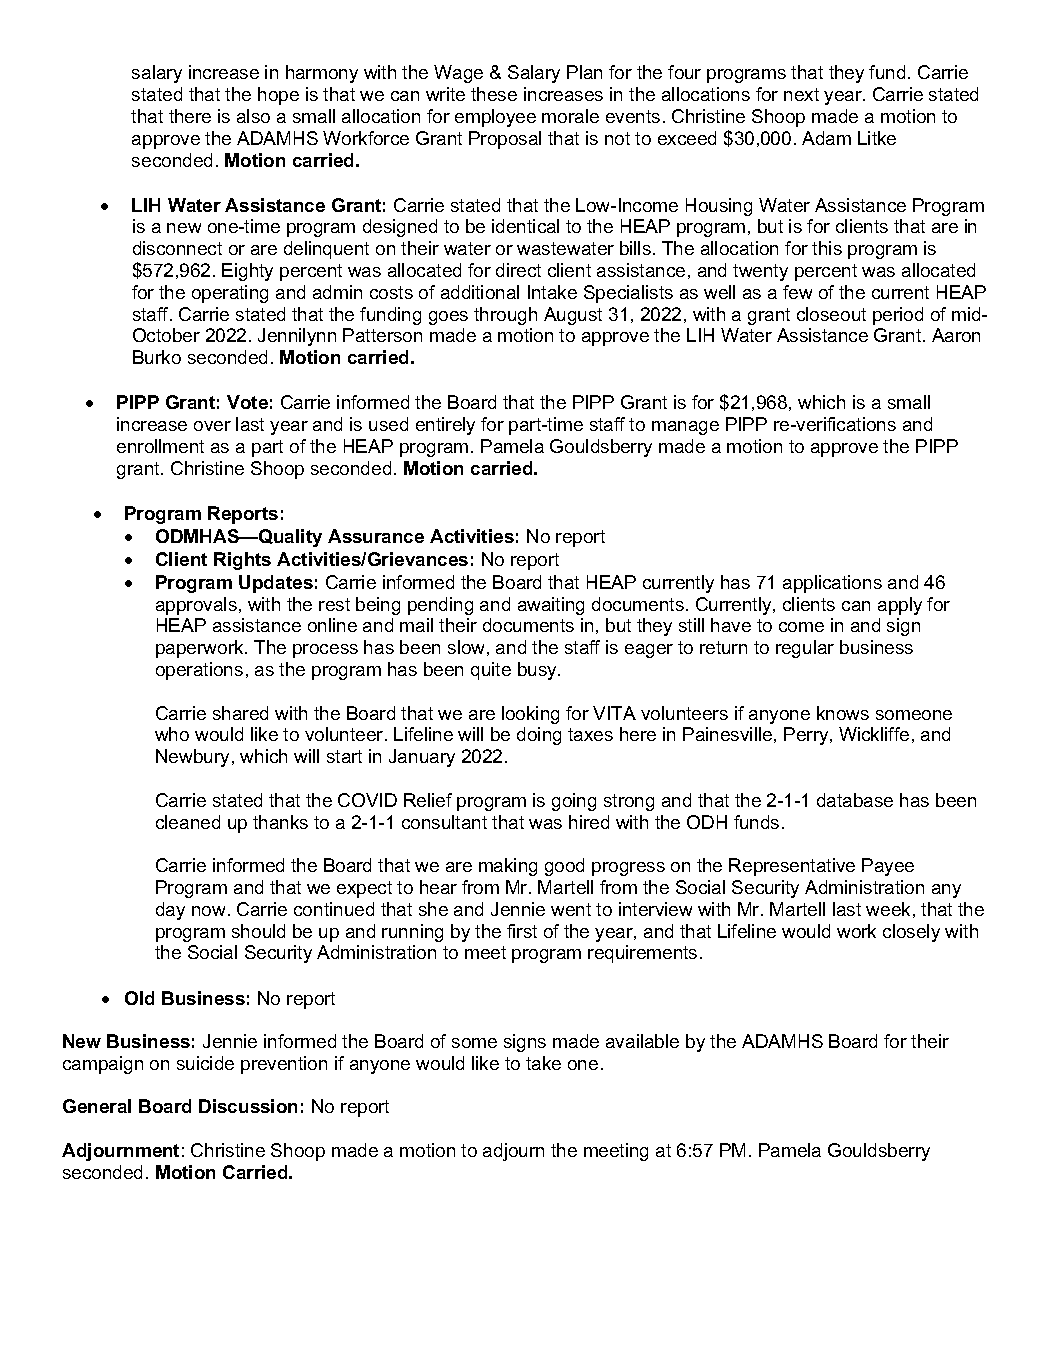 This screenshot has width=1055, height=1366. What do you see at coordinates (199, 671) in the screenshot?
I see `operations` at bounding box center [199, 671].
